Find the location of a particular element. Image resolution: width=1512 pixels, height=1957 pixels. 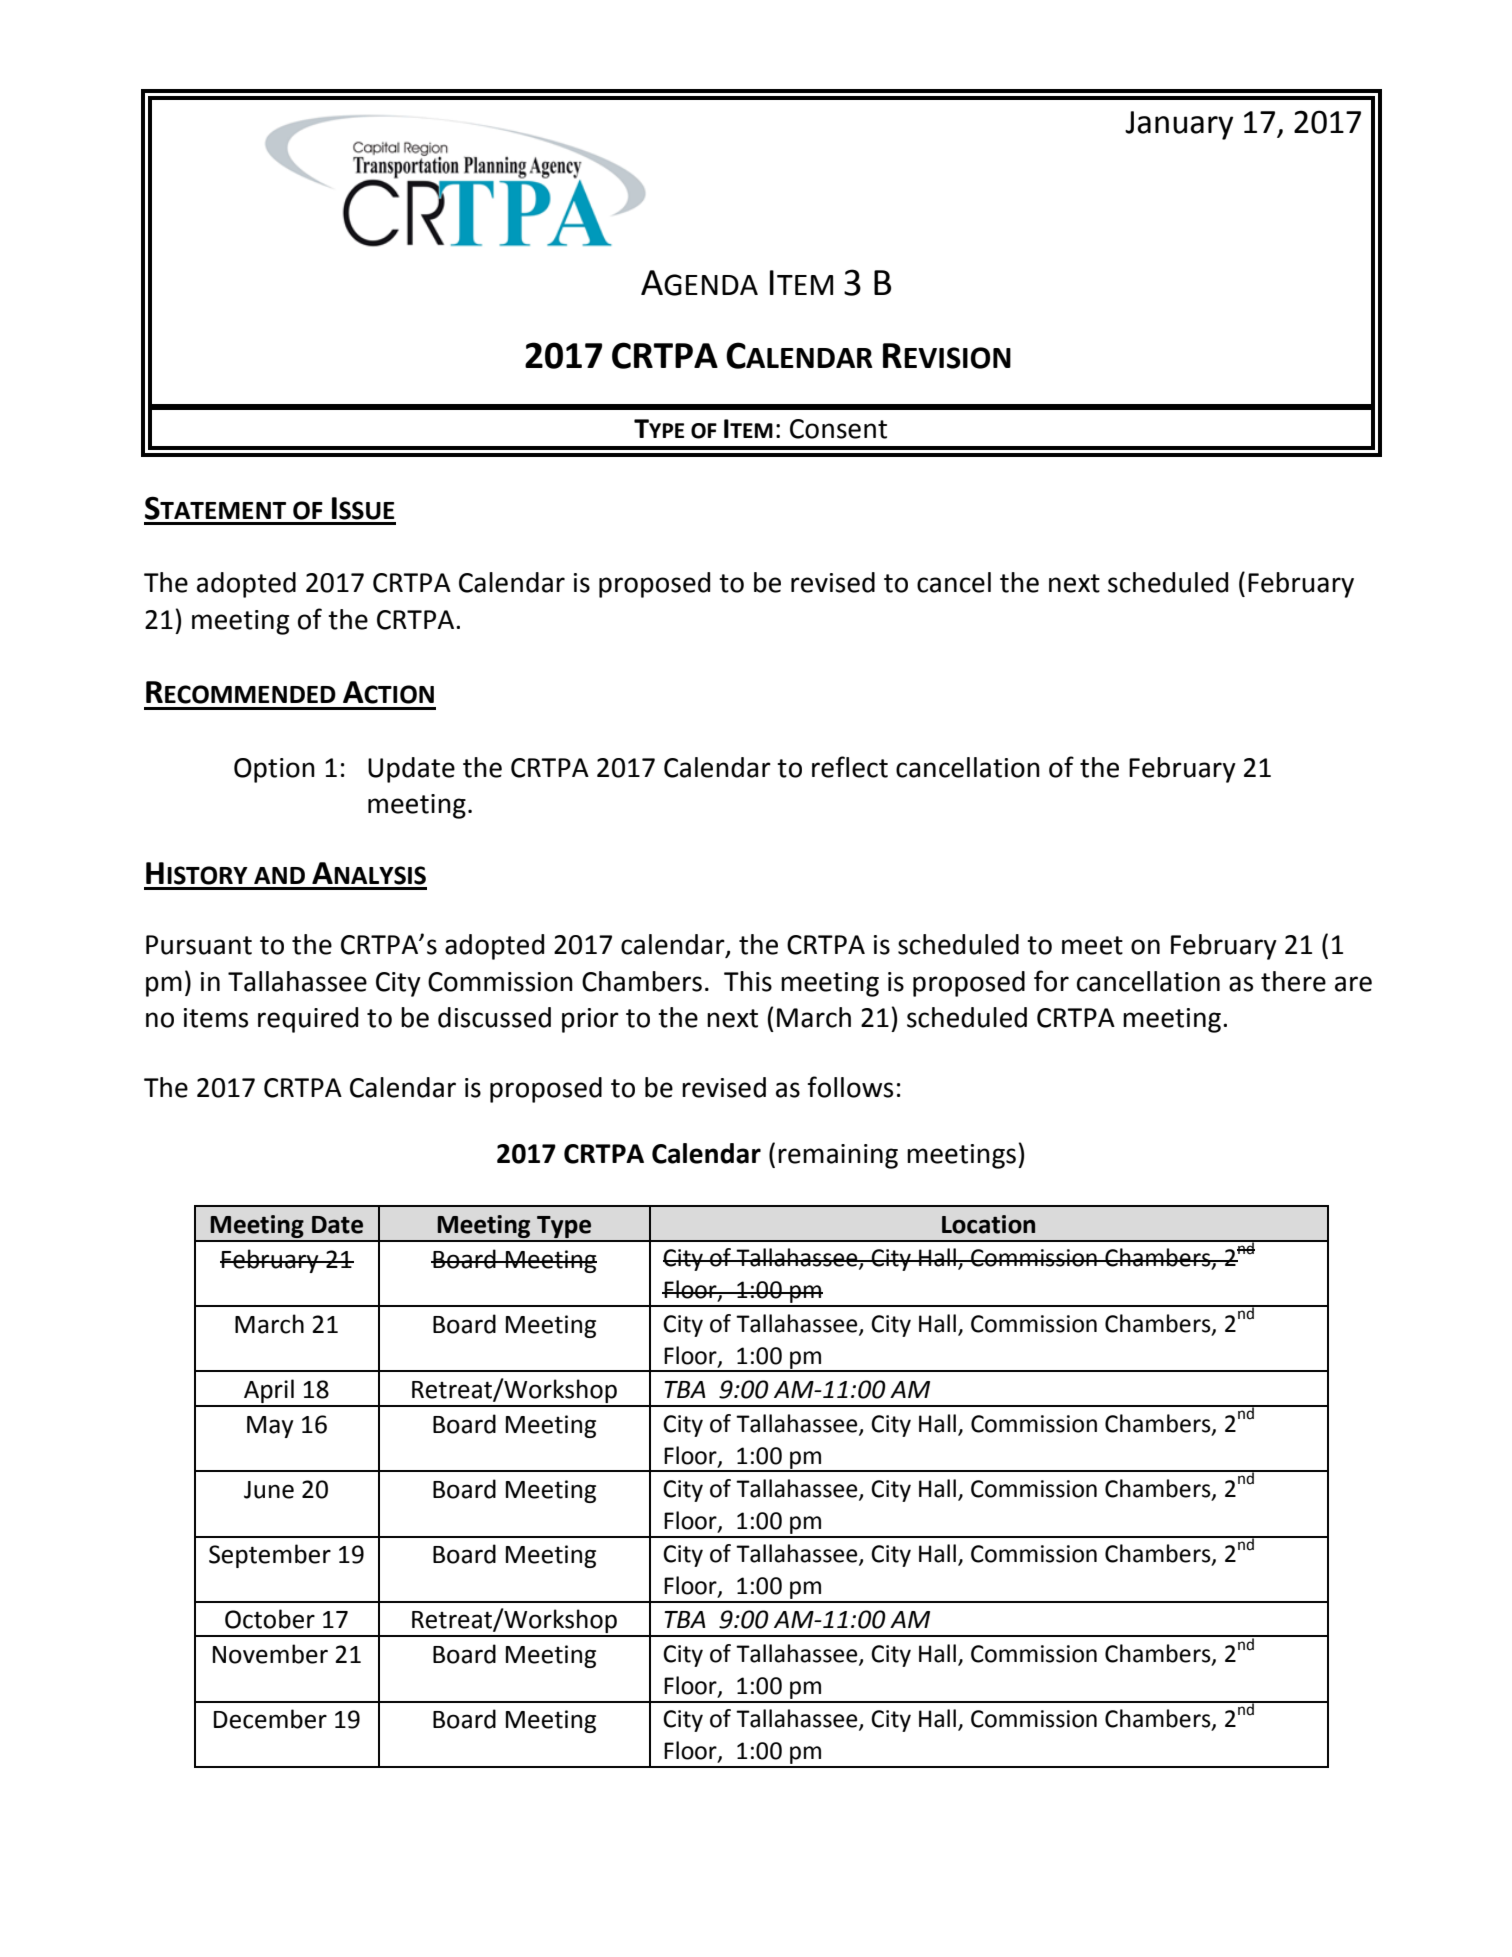

remaining is located at coordinates (838, 1156).
